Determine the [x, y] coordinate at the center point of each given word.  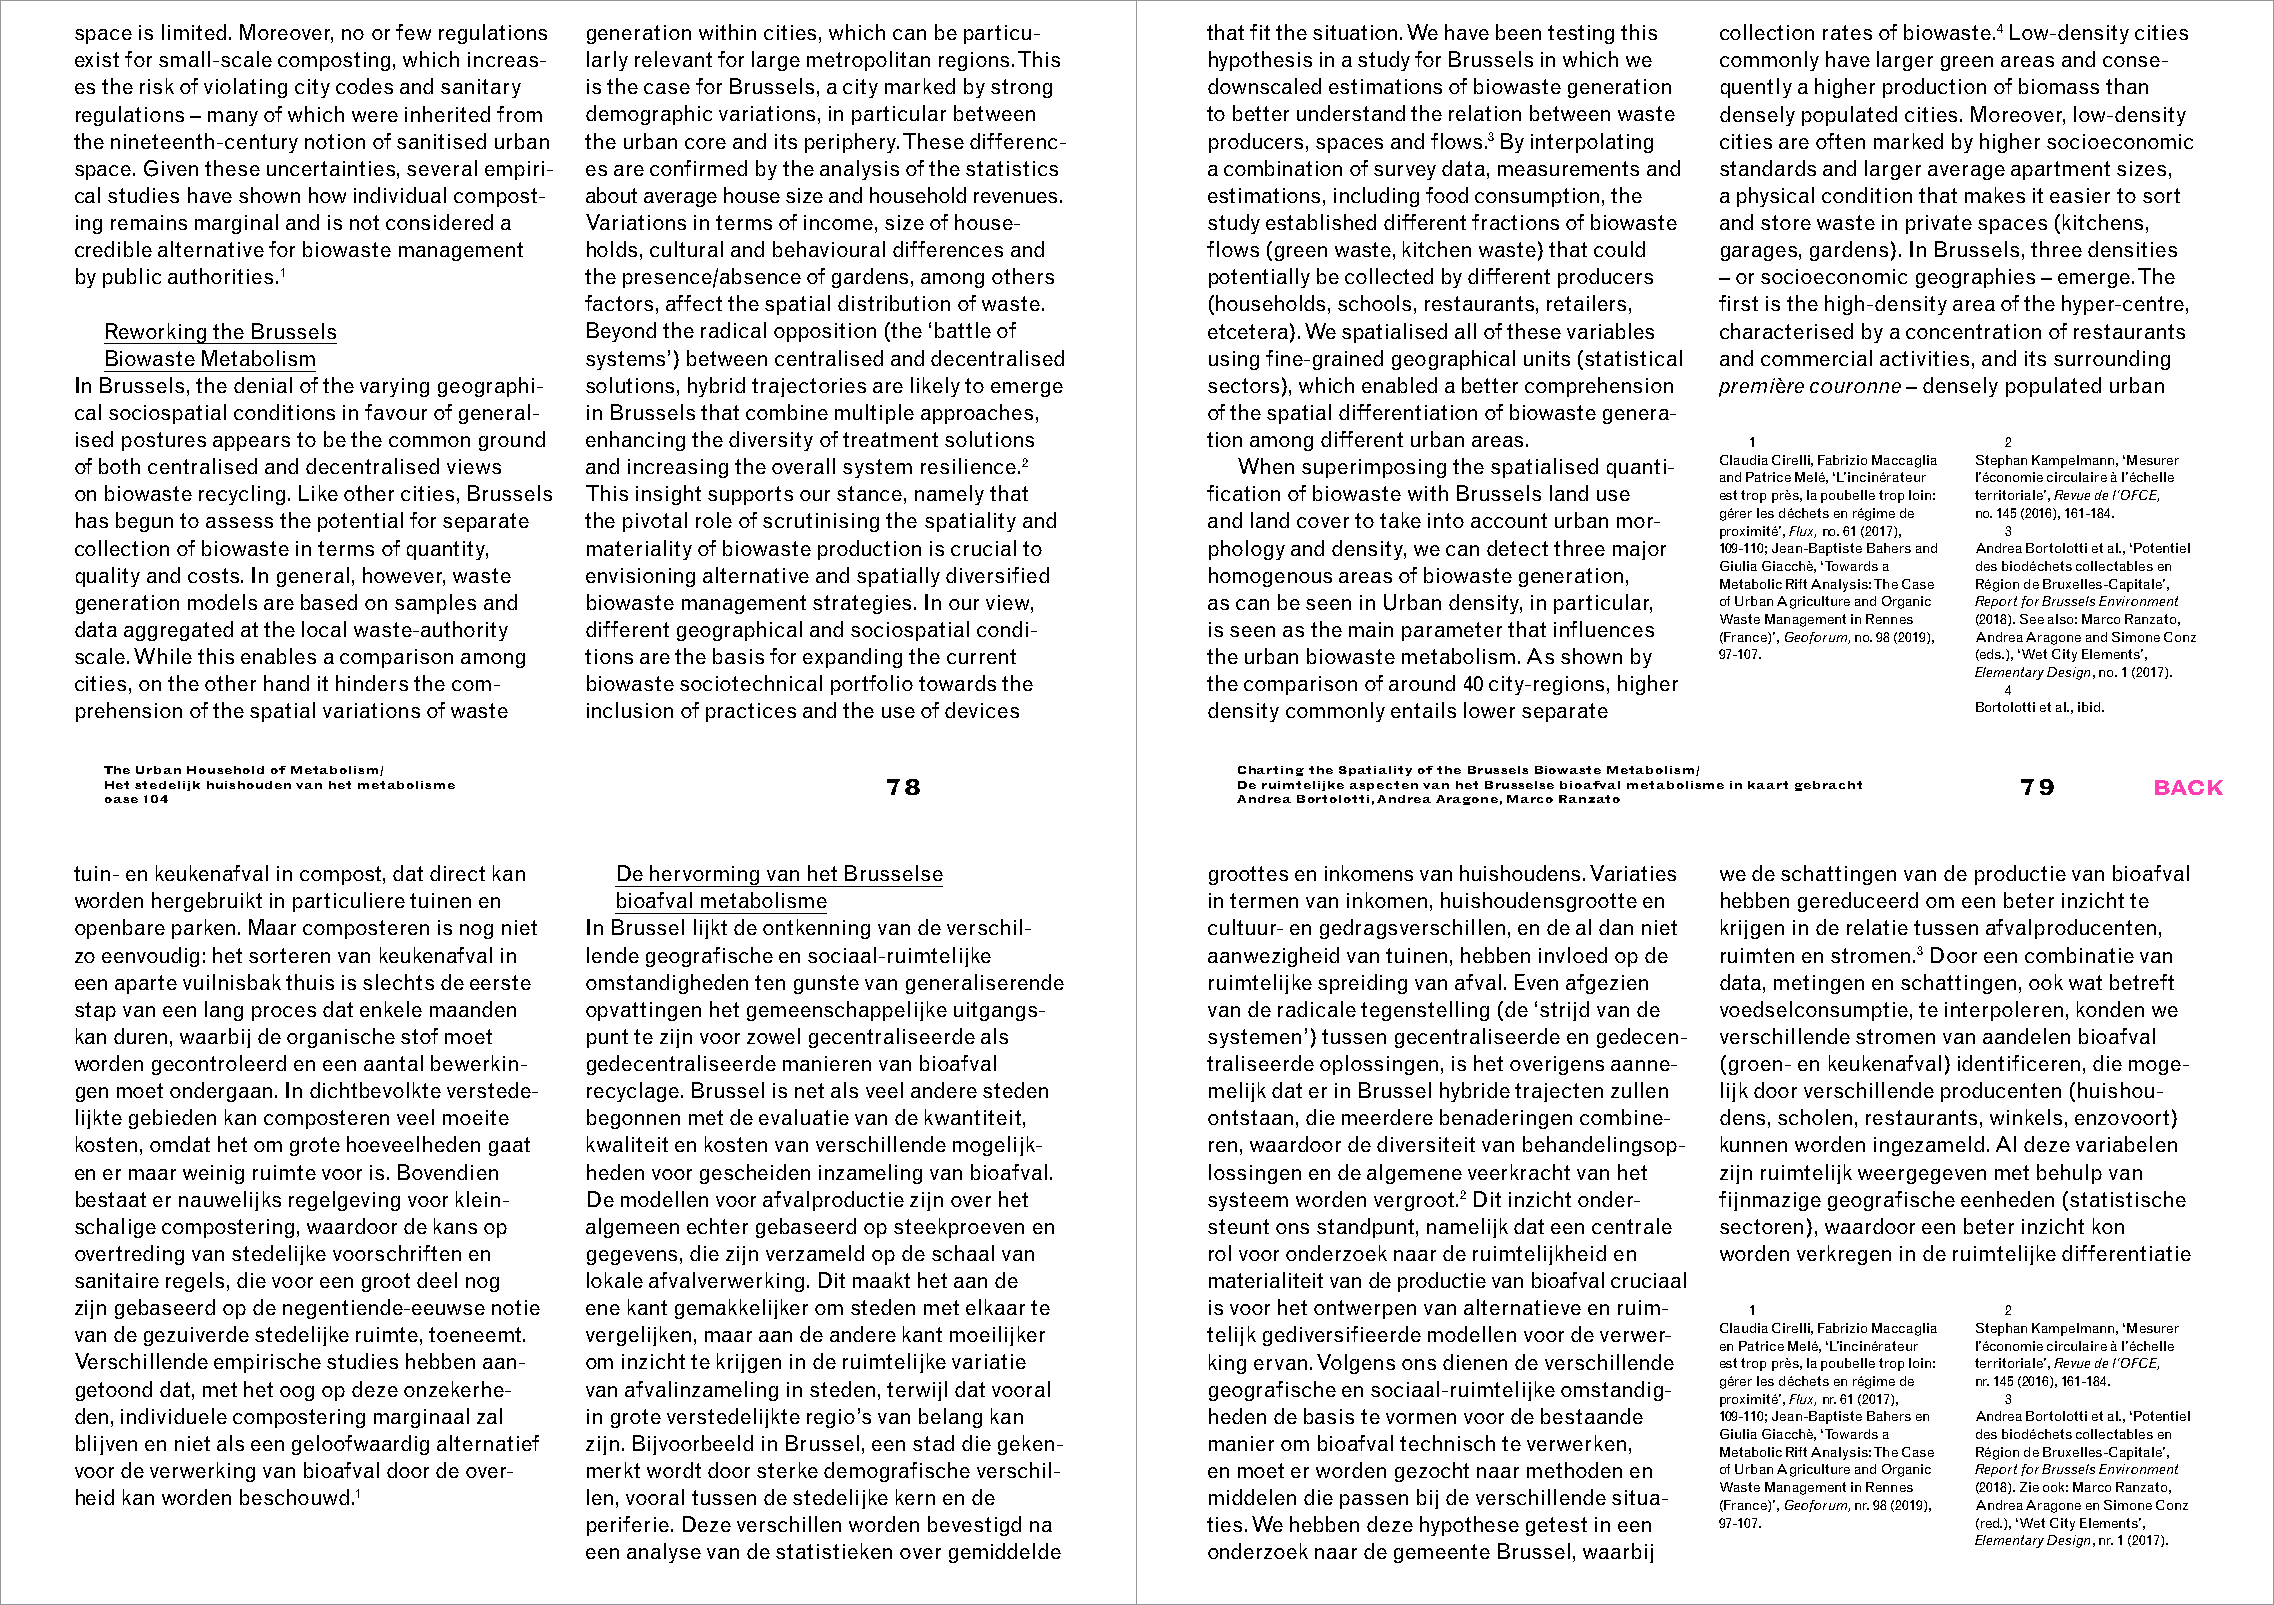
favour [396, 412]
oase [121, 800]
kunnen [1754, 1144]
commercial [1816, 358]
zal [489, 1416]
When [1266, 466]
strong [1021, 88]
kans [455, 1226]
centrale [1632, 1226]
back [2189, 787]
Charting [1271, 771]
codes [364, 86]
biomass [2059, 86]
